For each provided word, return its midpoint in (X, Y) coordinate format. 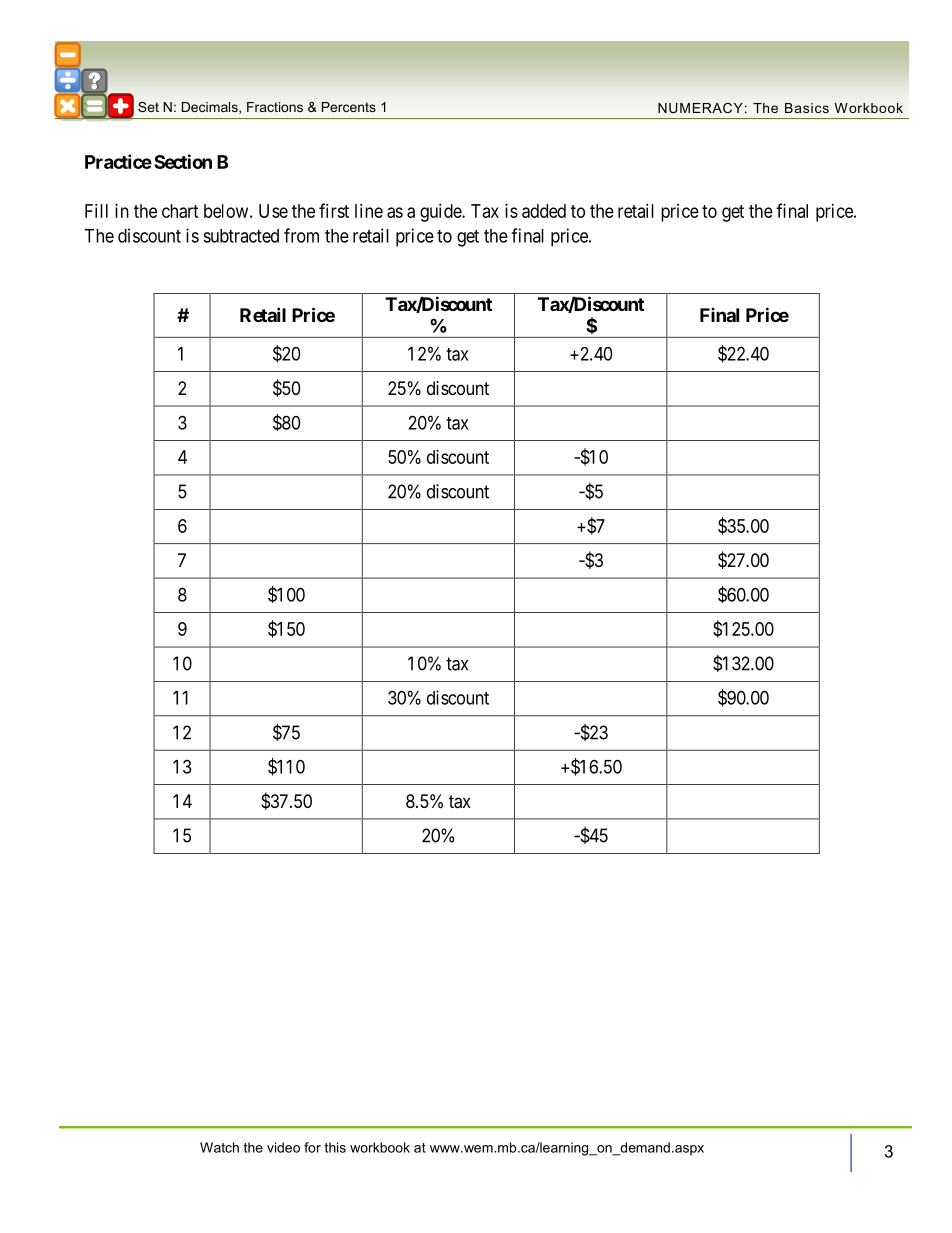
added (544, 211)
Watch (219, 1147)
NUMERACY (700, 108)
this (335, 1147)
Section (183, 161)
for (312, 1147)
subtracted (241, 236)
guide (441, 213)
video (283, 1147)
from (301, 235)
